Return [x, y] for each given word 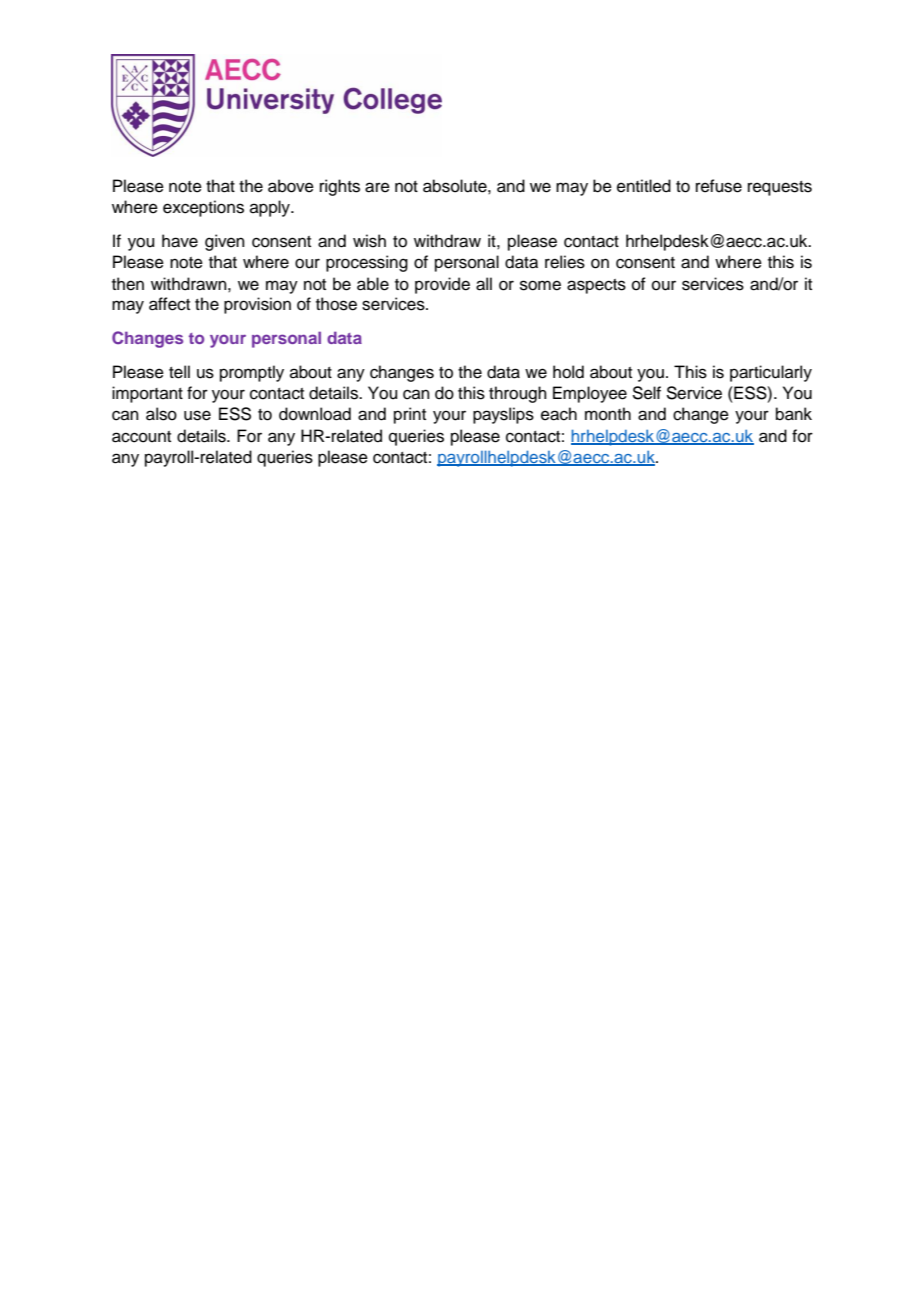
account [141, 437]
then [128, 284]
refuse [719, 186]
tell [179, 372]
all [484, 284]
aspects [596, 286]
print [410, 415]
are [377, 187]
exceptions [203, 208]
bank [794, 414]
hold [568, 372]
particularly [771, 373]
